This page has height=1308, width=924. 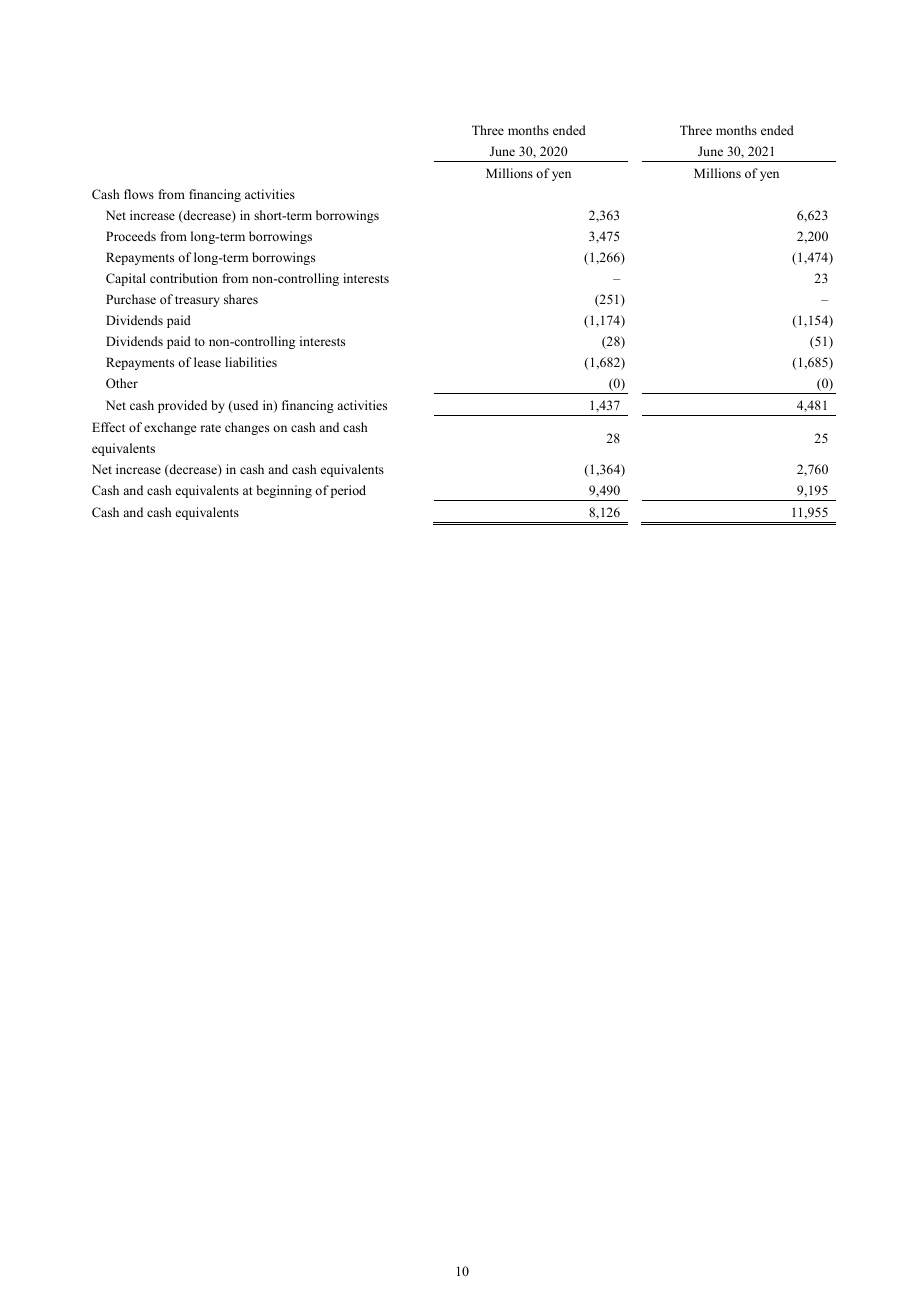 I want to click on beginning, so click(x=284, y=491).
